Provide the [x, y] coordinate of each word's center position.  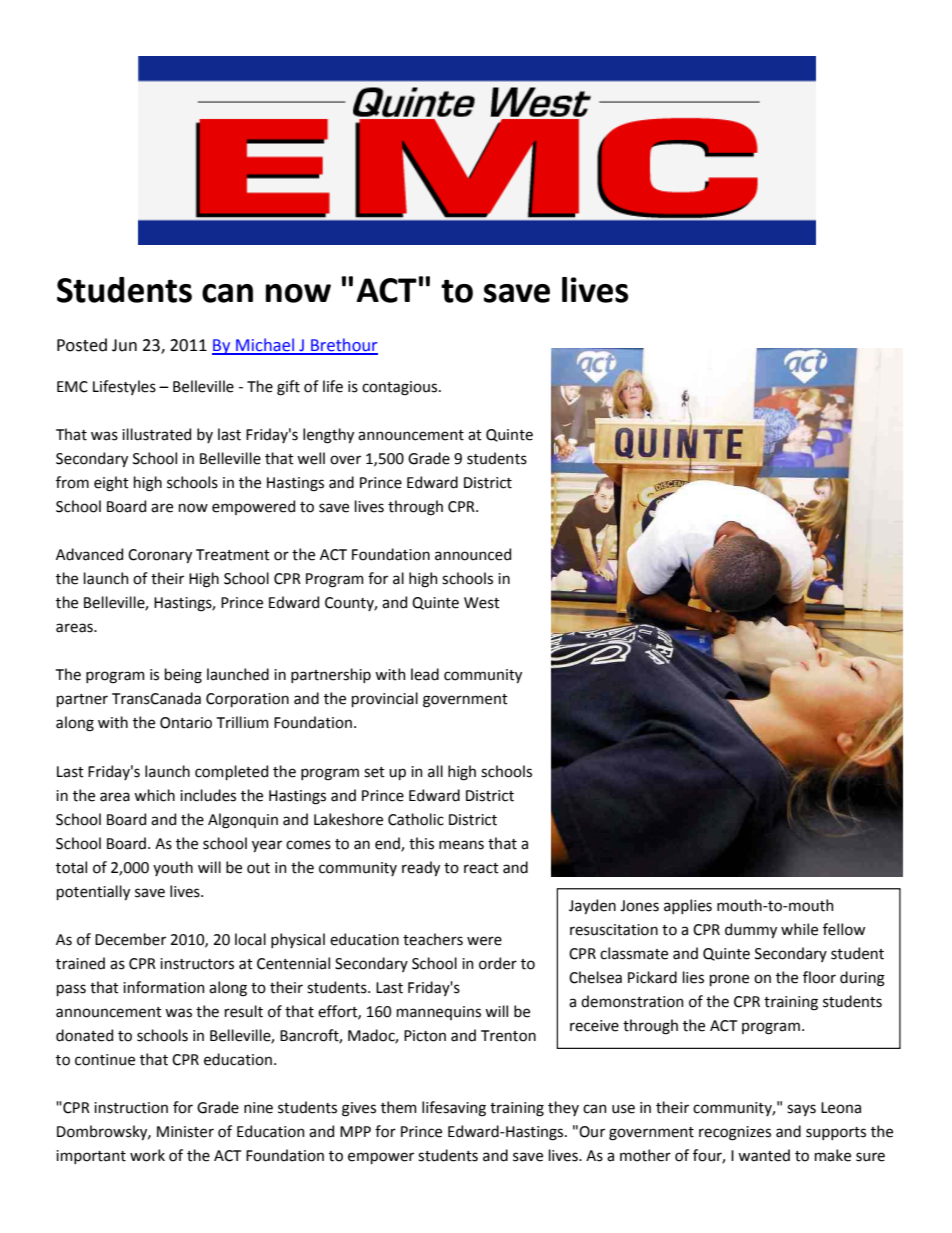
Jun [124, 345]
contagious [401, 388]
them [399, 1107]
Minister [185, 1132]
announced [473, 554]
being [183, 676]
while [799, 929]
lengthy [328, 436]
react [481, 868]
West [482, 603]
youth [173, 868]
